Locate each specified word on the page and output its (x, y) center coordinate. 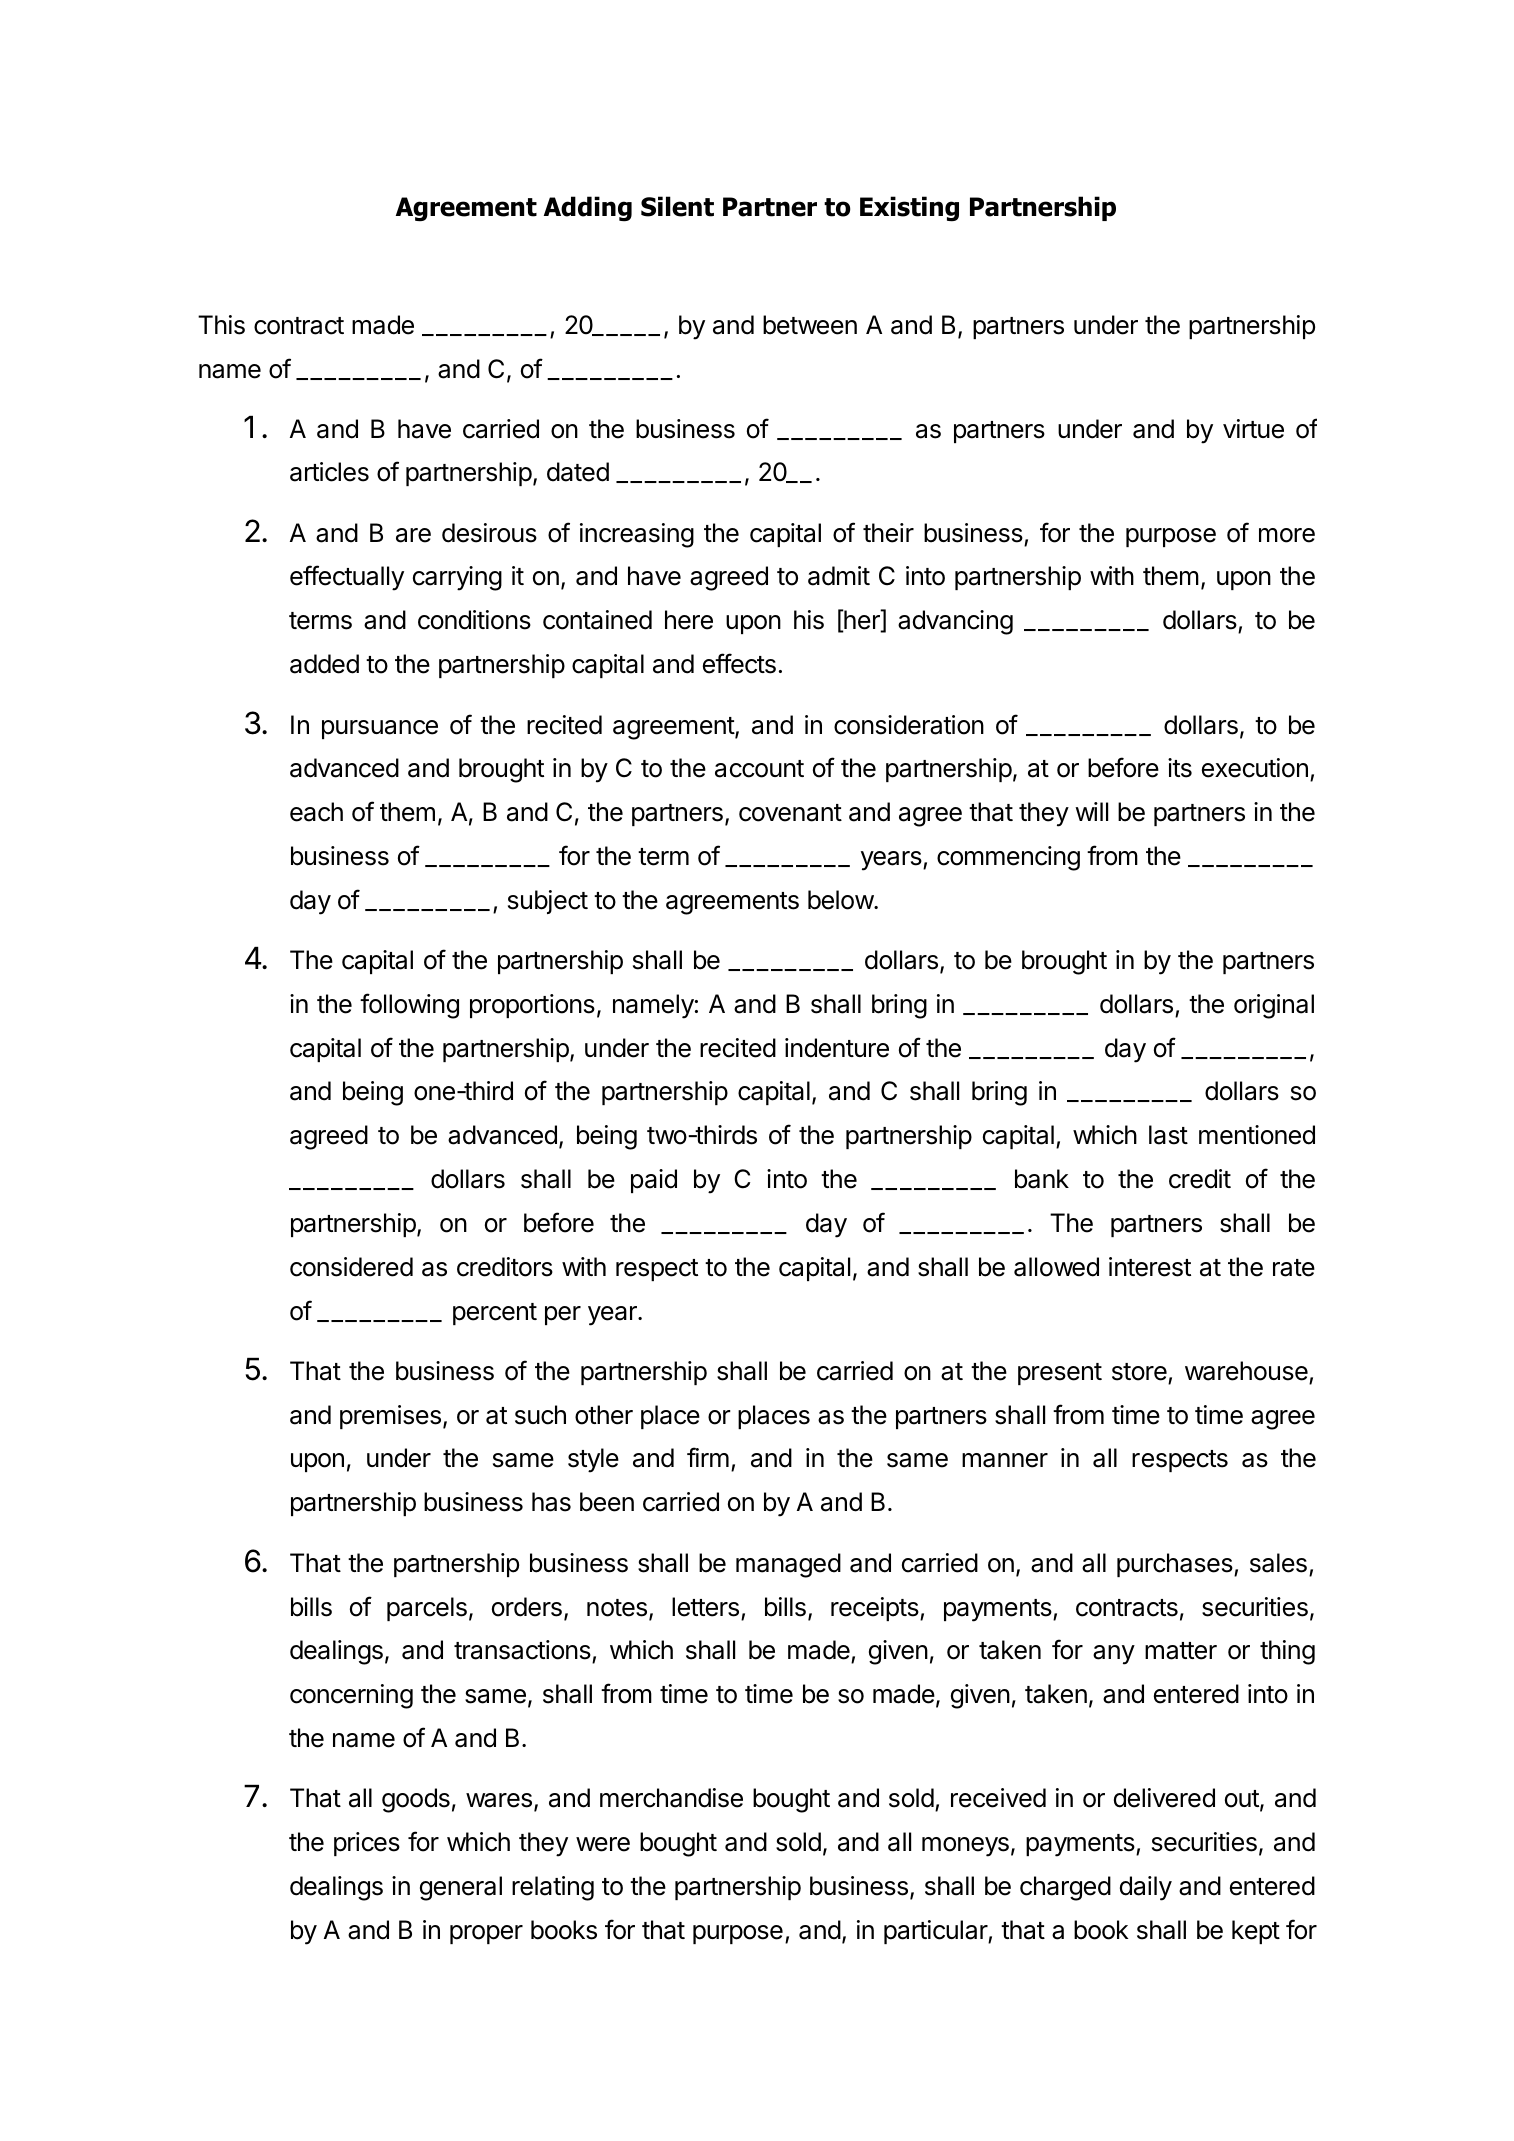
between (810, 325)
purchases (1176, 1565)
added (324, 664)
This (221, 325)
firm (708, 1457)
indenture (837, 1048)
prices (367, 1844)
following (409, 1006)
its (1180, 768)
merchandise (671, 1798)
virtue (1253, 429)
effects (739, 663)
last (1168, 1135)
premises (390, 1417)
